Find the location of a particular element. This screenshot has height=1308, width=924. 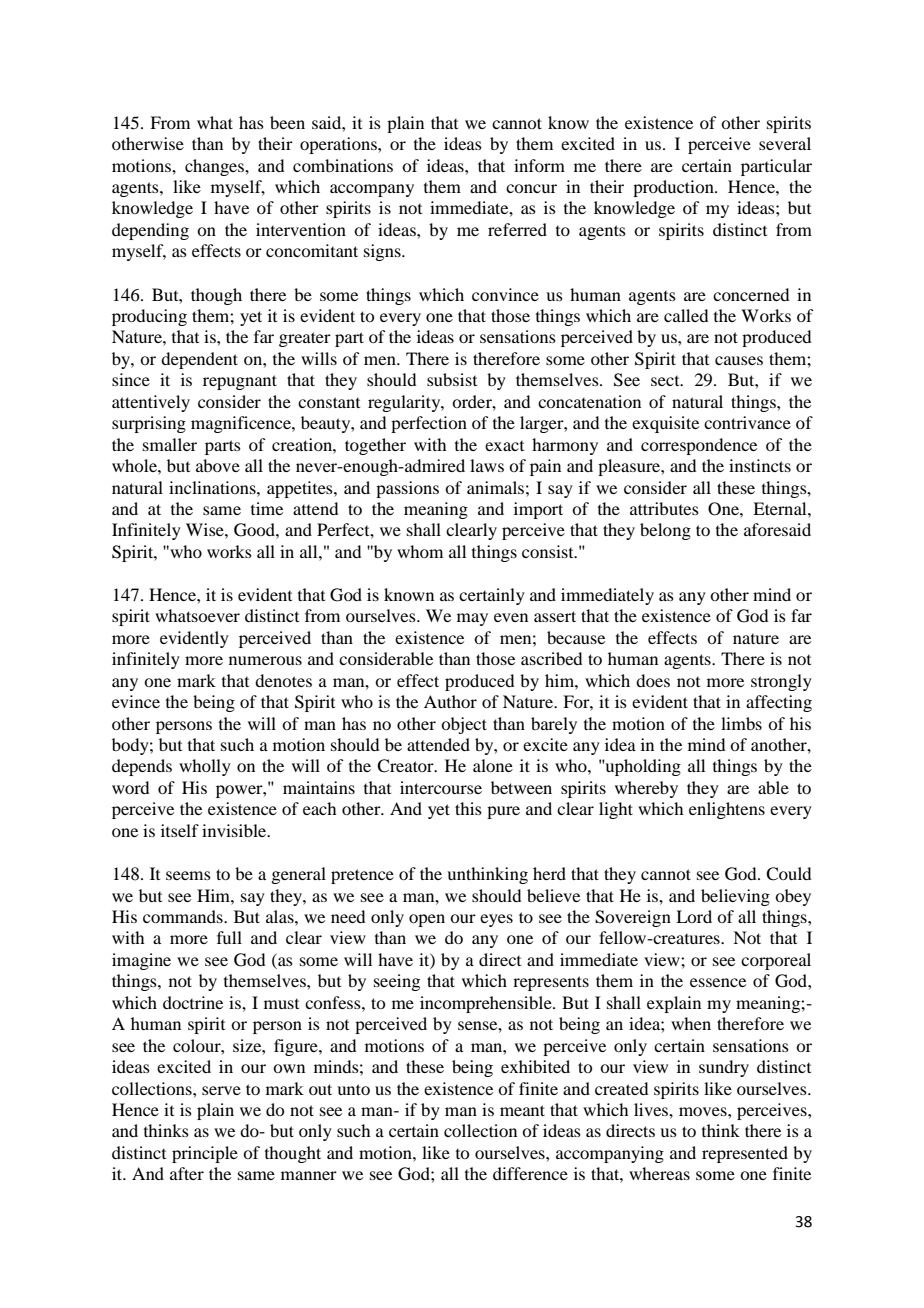

production is located at coordinates (674, 188).
